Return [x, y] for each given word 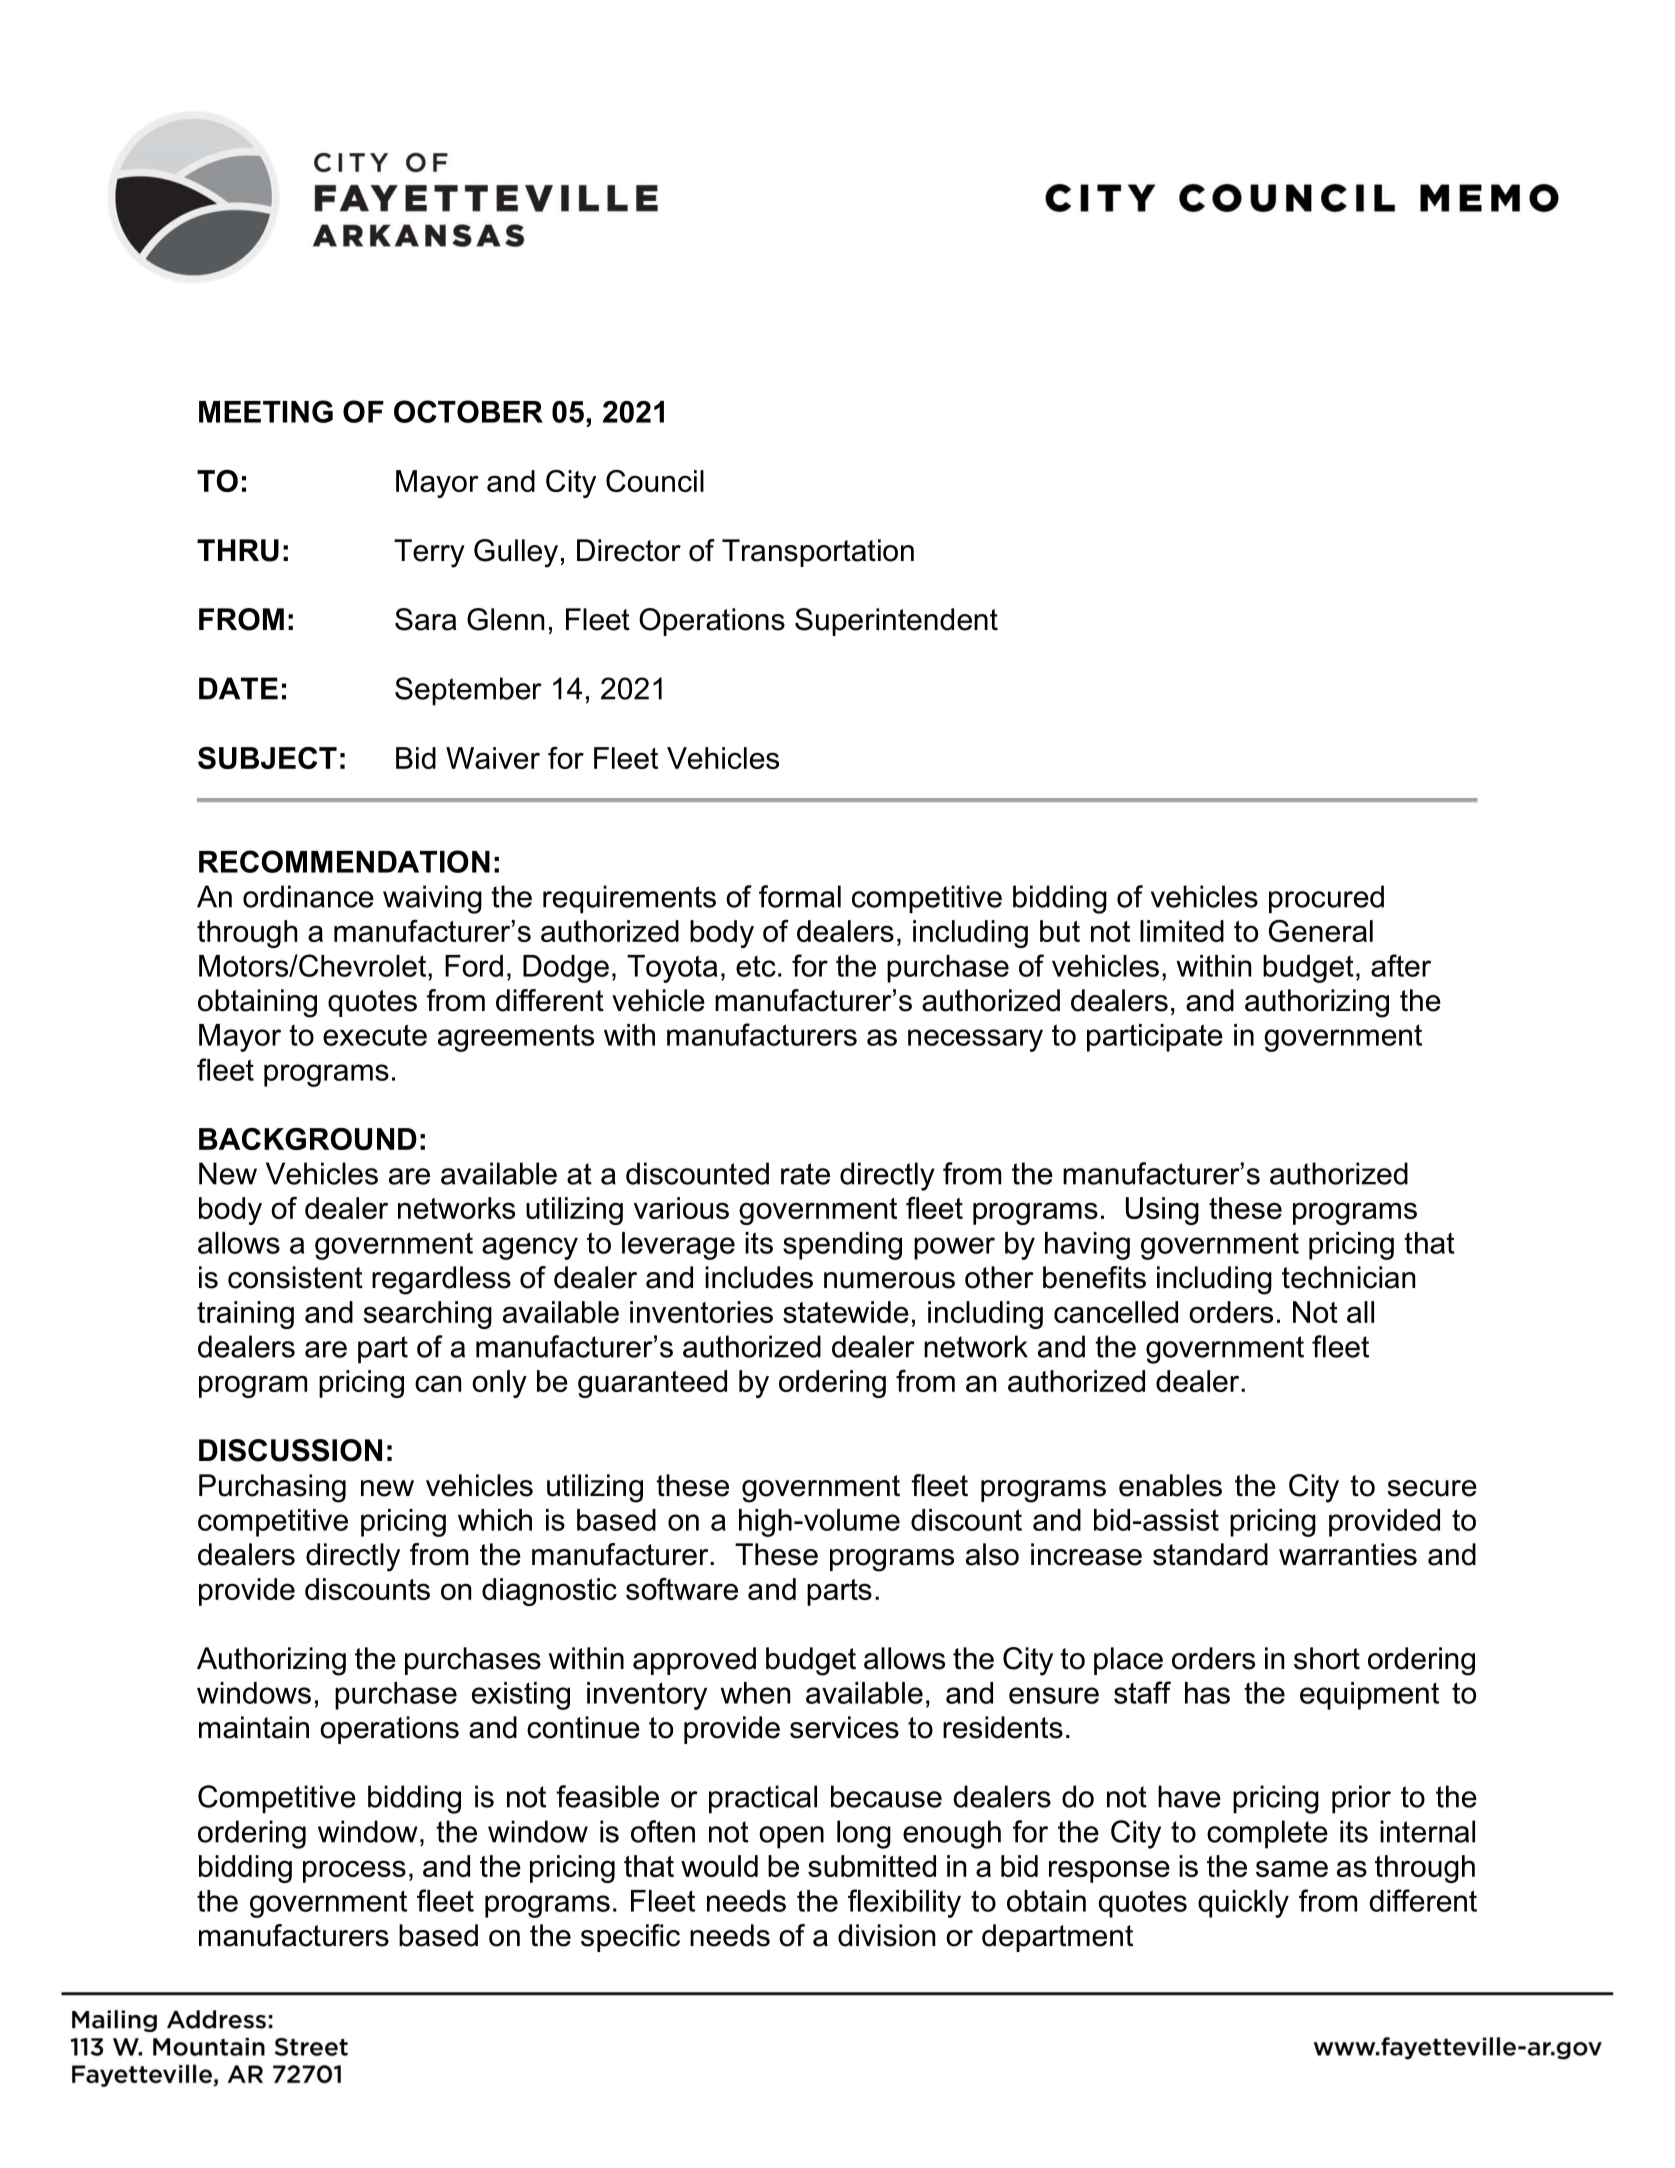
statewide [846, 1312]
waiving [432, 899]
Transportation [818, 553]
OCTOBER [468, 411]
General [1321, 931]
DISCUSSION [290, 1450]
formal [800, 896]
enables [1170, 1485]
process [354, 1871]
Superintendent [896, 622]
